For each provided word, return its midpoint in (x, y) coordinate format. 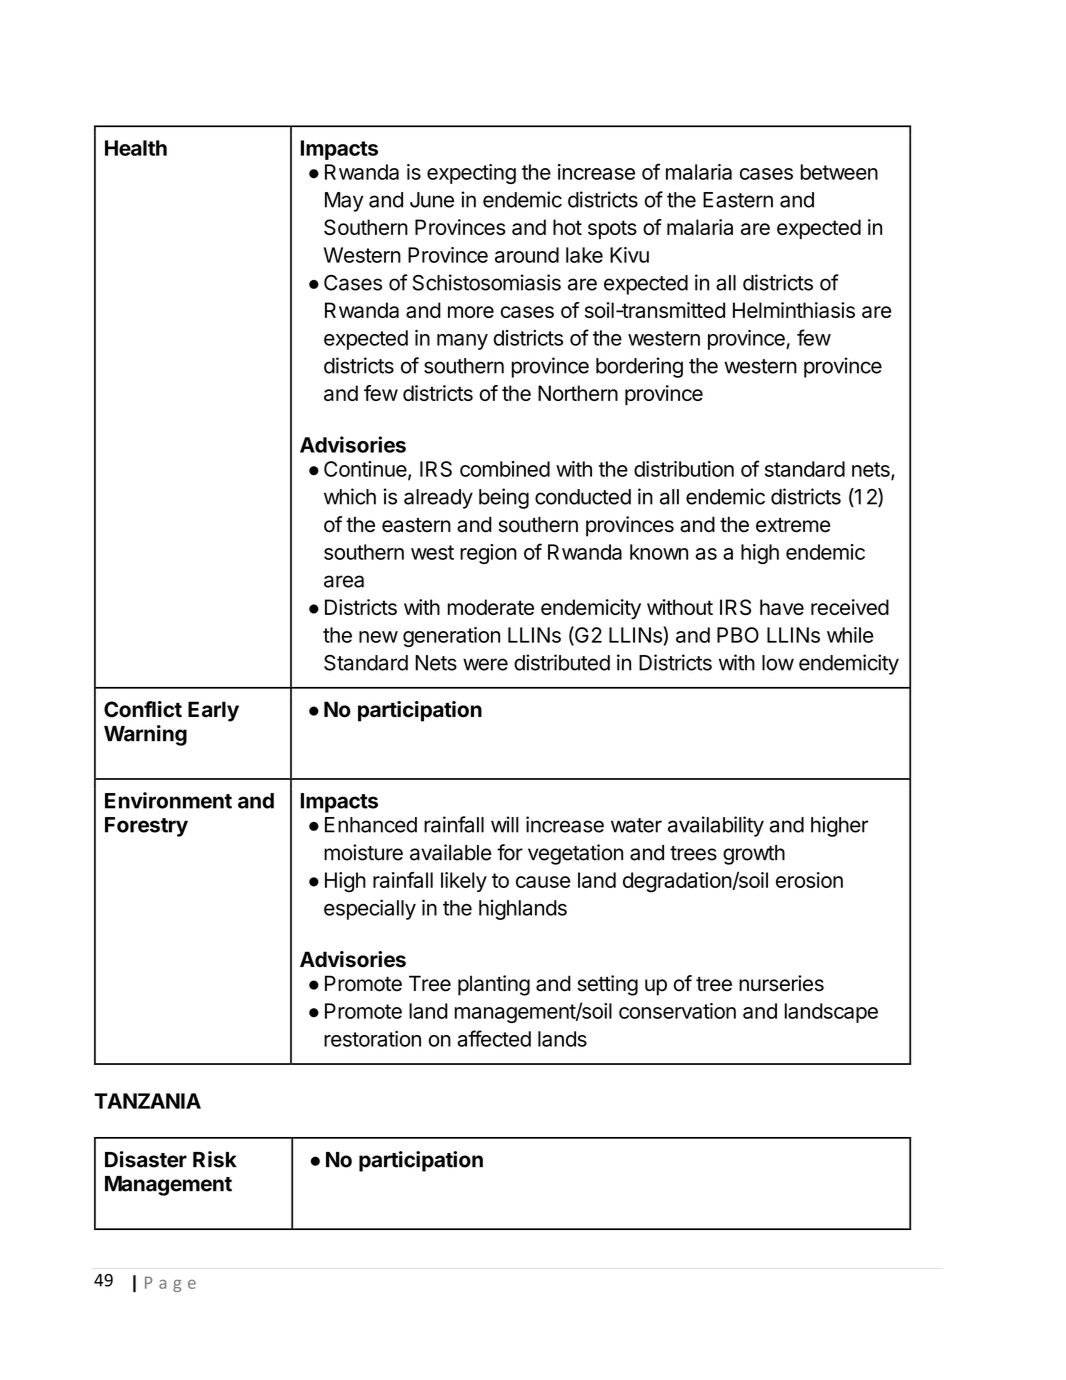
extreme (793, 525)
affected (494, 1038)
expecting (471, 174)
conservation (677, 1011)
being (504, 498)
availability (716, 826)
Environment (168, 800)
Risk (215, 1159)
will (505, 824)
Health (136, 148)
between (839, 172)
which (350, 496)
